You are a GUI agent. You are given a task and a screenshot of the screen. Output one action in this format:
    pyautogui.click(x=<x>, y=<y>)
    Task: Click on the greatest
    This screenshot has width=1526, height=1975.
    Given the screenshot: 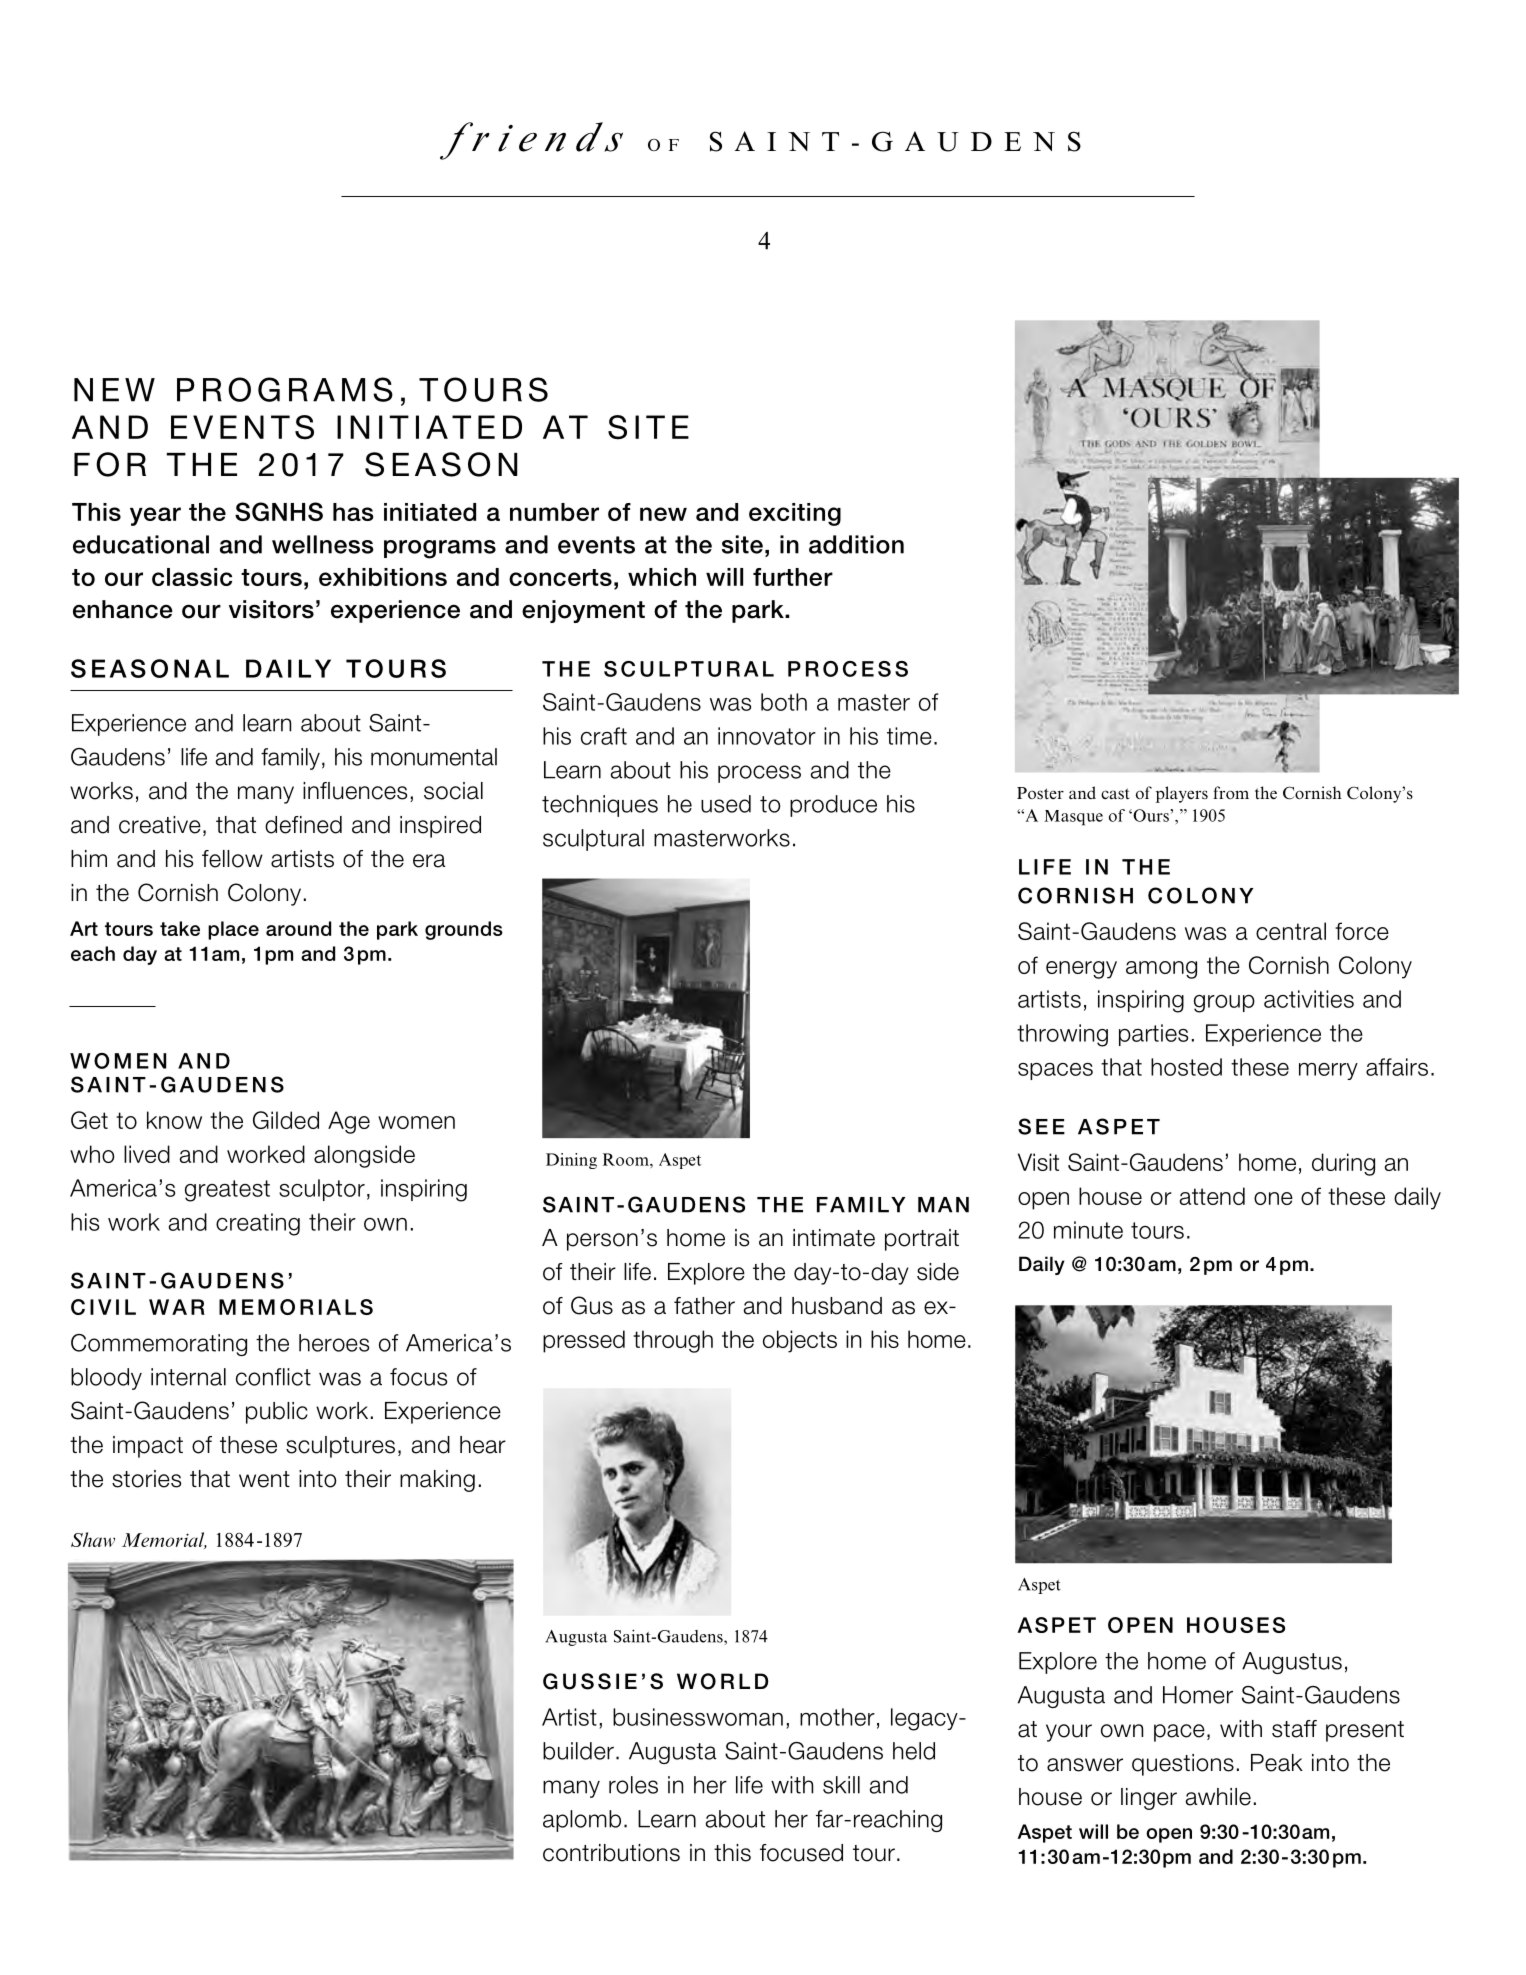 What is the action you would take?
    pyautogui.click(x=227, y=1191)
